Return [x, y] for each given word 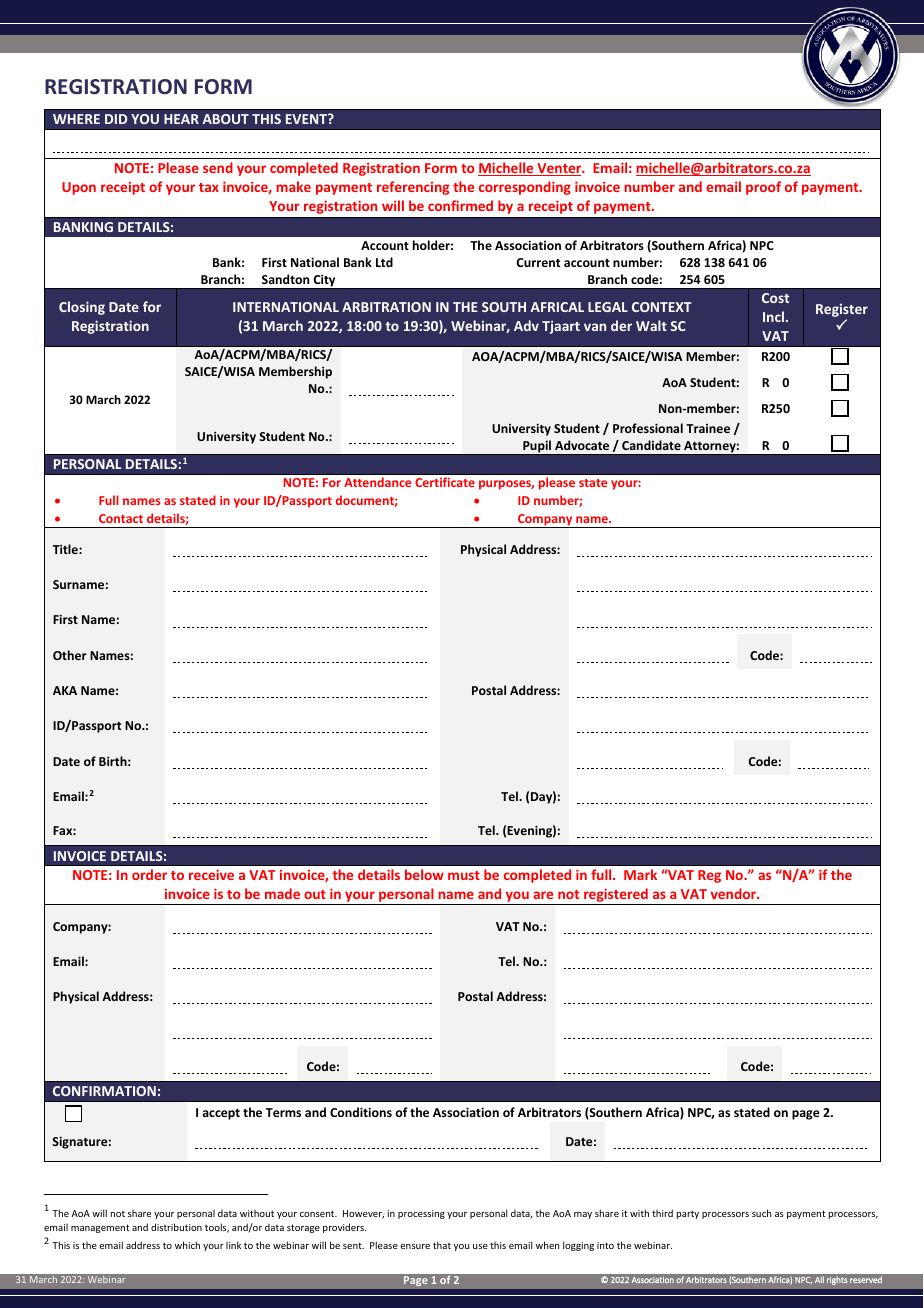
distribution [176, 1227]
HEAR [181, 119]
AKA [65, 690]
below [424, 874]
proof [763, 188]
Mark [640, 874]
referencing [413, 188]
